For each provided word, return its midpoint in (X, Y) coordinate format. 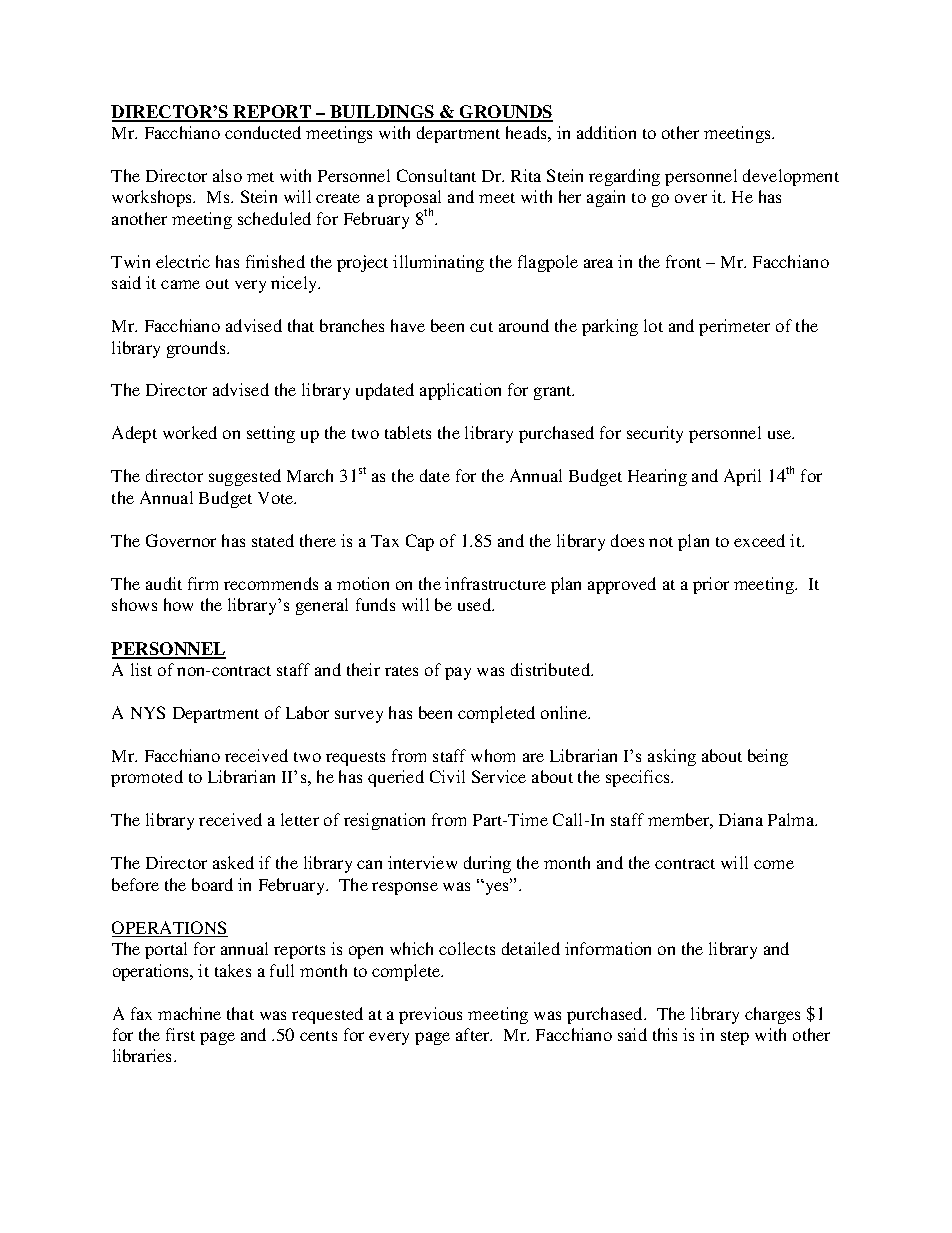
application (460, 391)
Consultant (436, 175)
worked (190, 432)
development (791, 177)
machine (189, 1013)
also (227, 175)
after (474, 1034)
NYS (148, 712)
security (655, 434)
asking (672, 757)
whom (493, 755)
